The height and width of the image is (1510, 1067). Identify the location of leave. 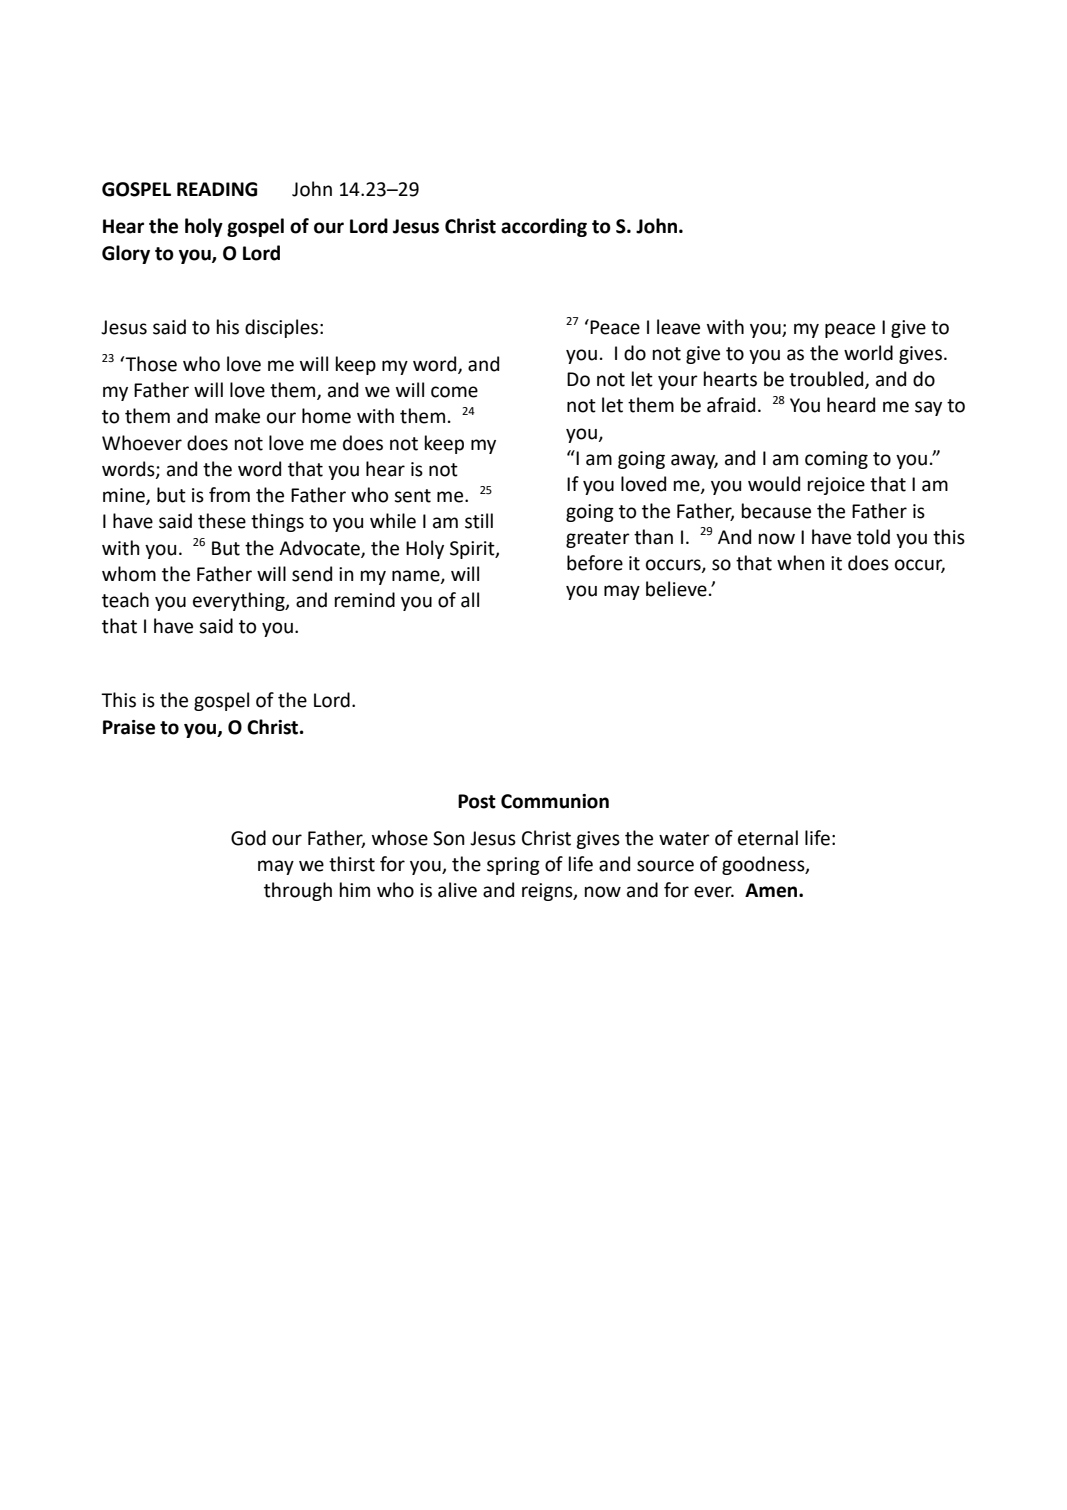
(678, 327).
